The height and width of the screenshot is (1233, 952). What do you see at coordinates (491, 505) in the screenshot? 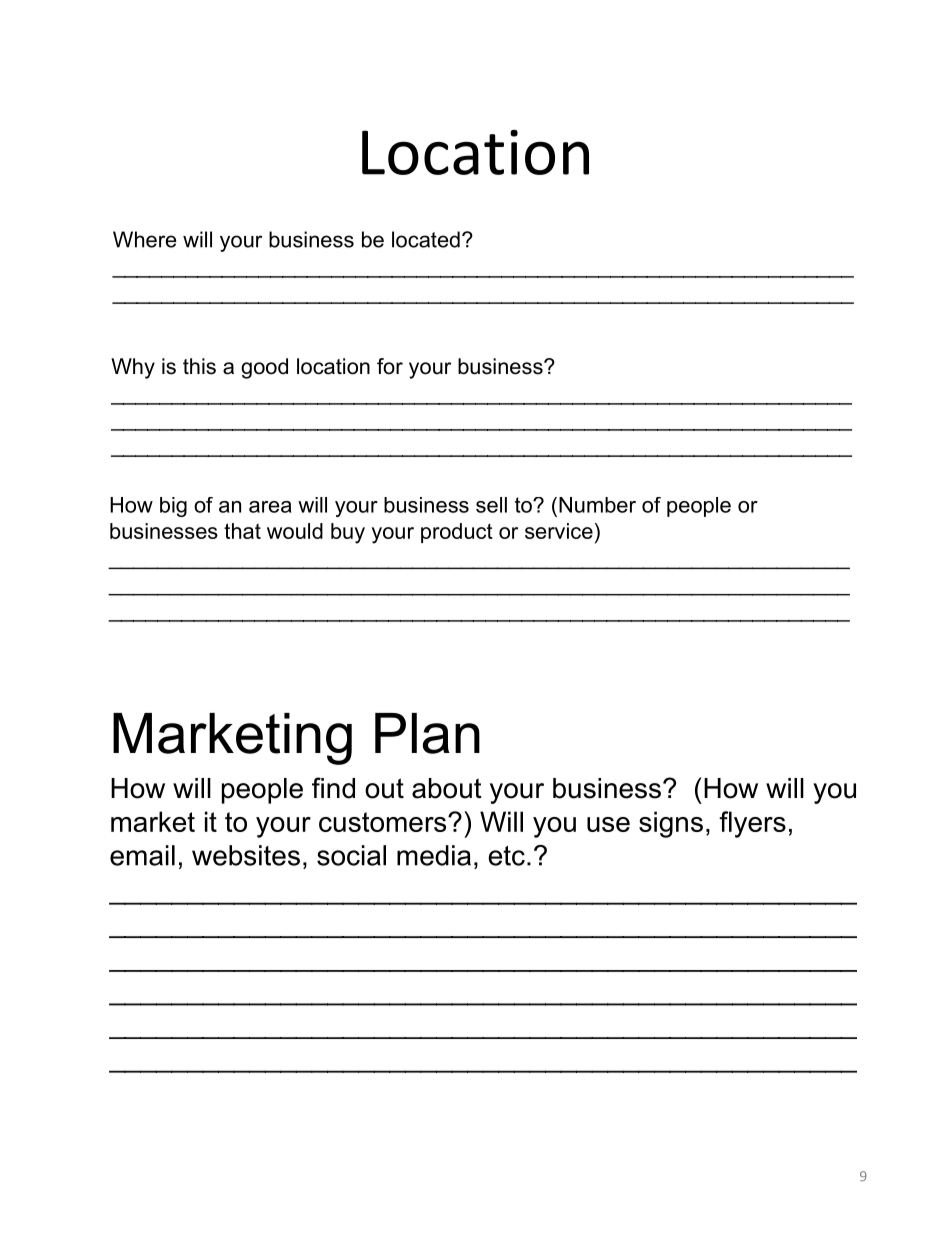
I see `sell` at bounding box center [491, 505].
